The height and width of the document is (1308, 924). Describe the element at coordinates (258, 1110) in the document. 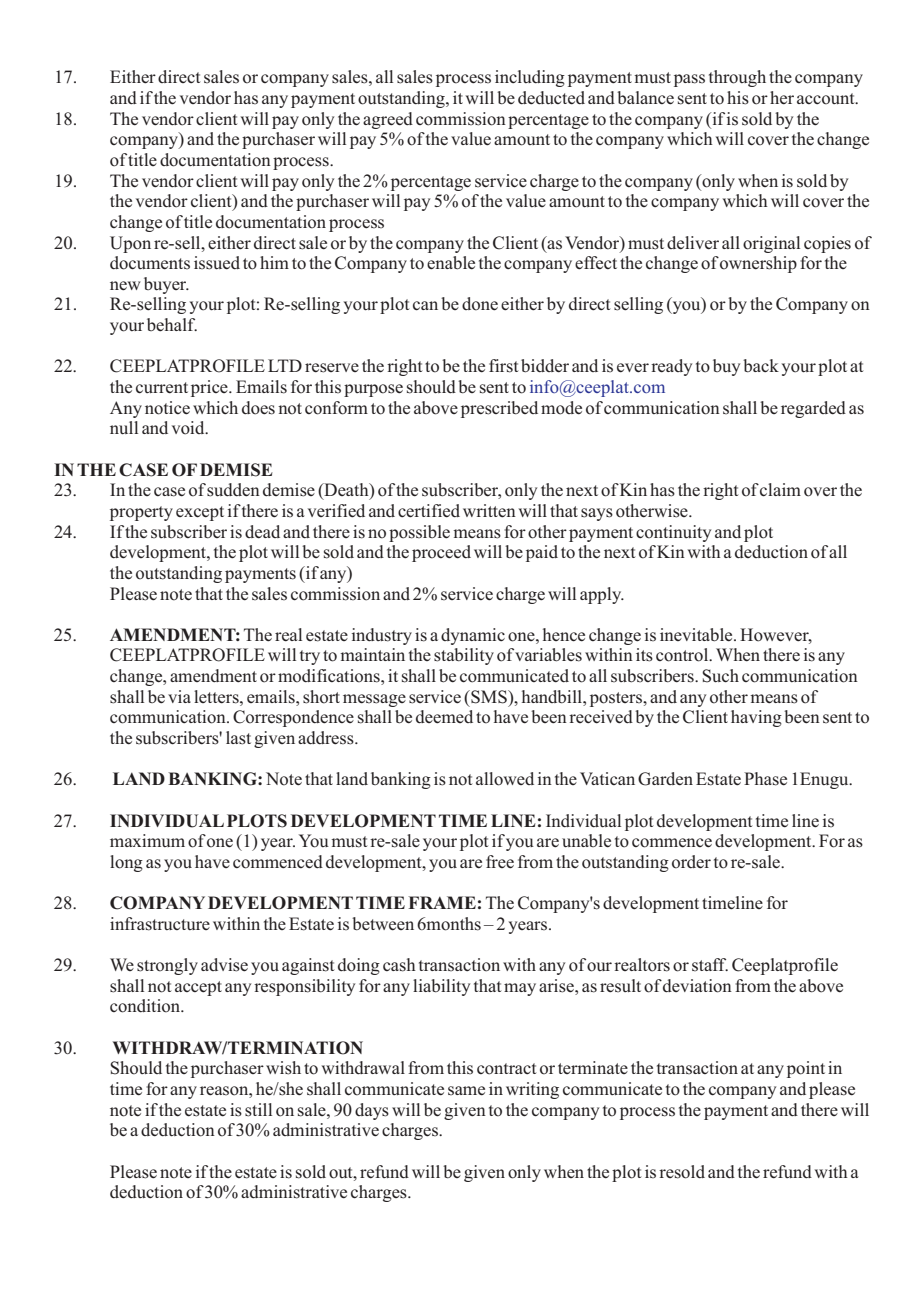

I see `still` at that location.
